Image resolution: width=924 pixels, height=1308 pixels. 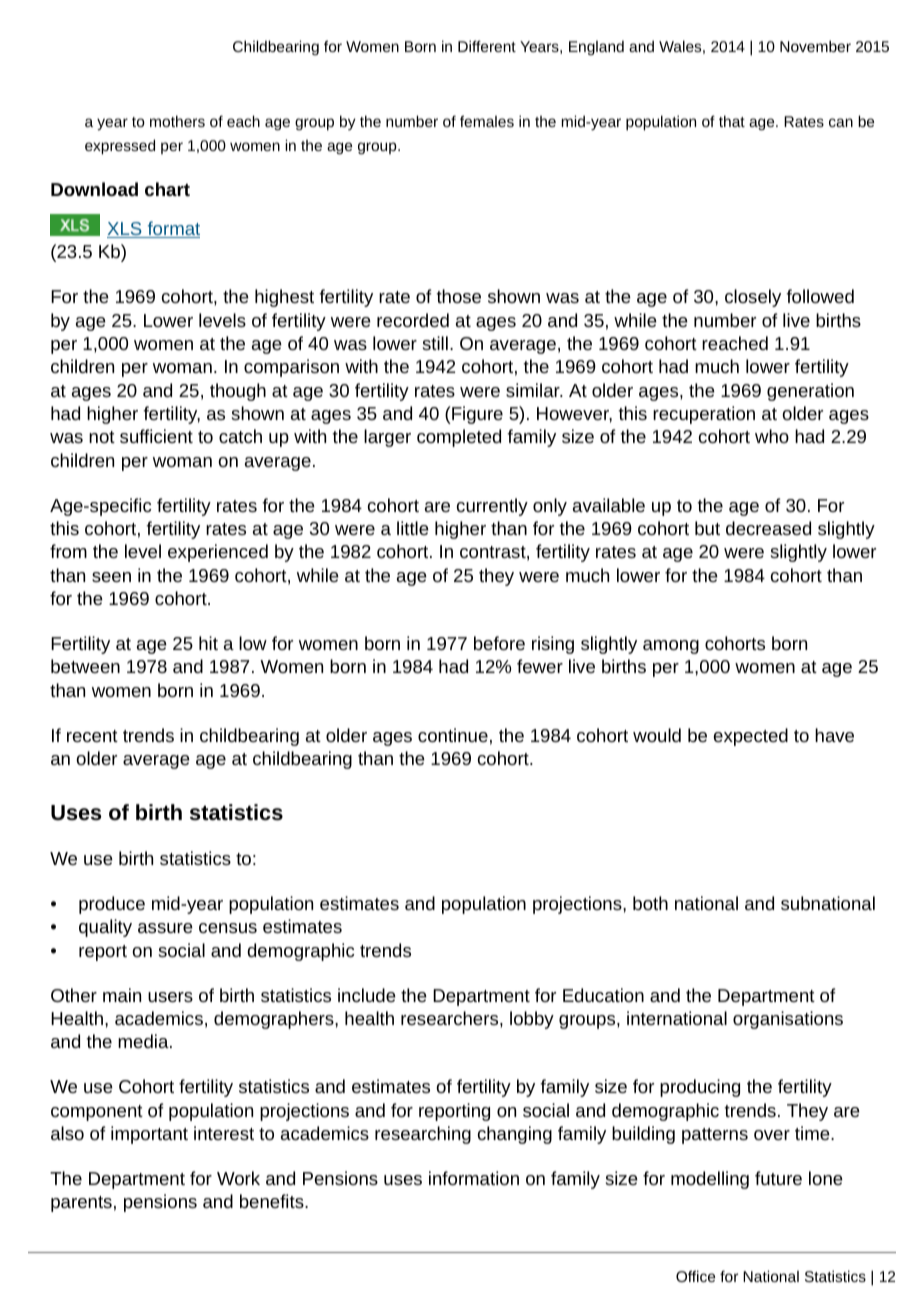 What do you see at coordinates (453, 735) in the screenshot?
I see `continue` at bounding box center [453, 735].
